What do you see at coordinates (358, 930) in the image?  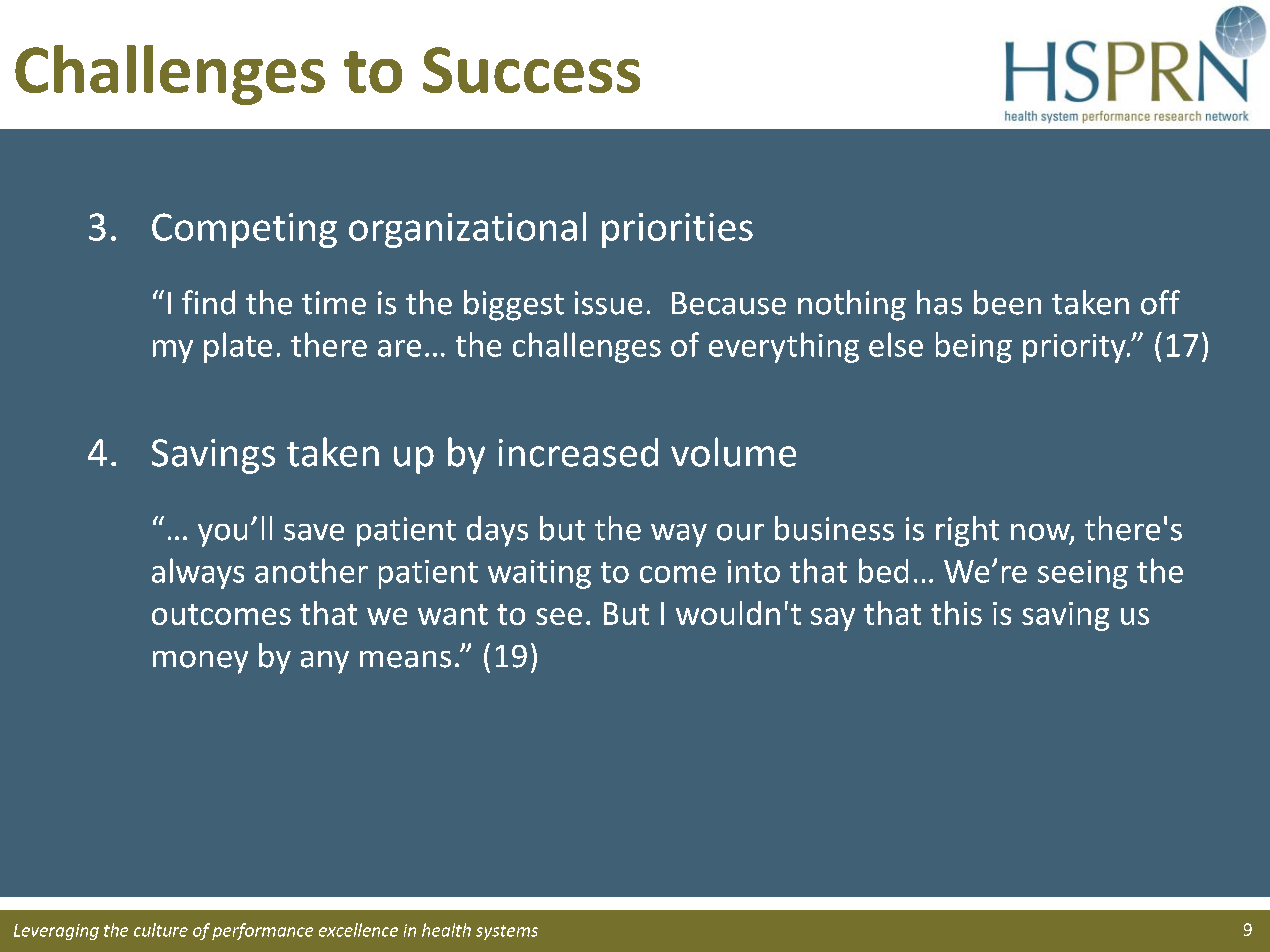 I see `excellence` at bounding box center [358, 930].
